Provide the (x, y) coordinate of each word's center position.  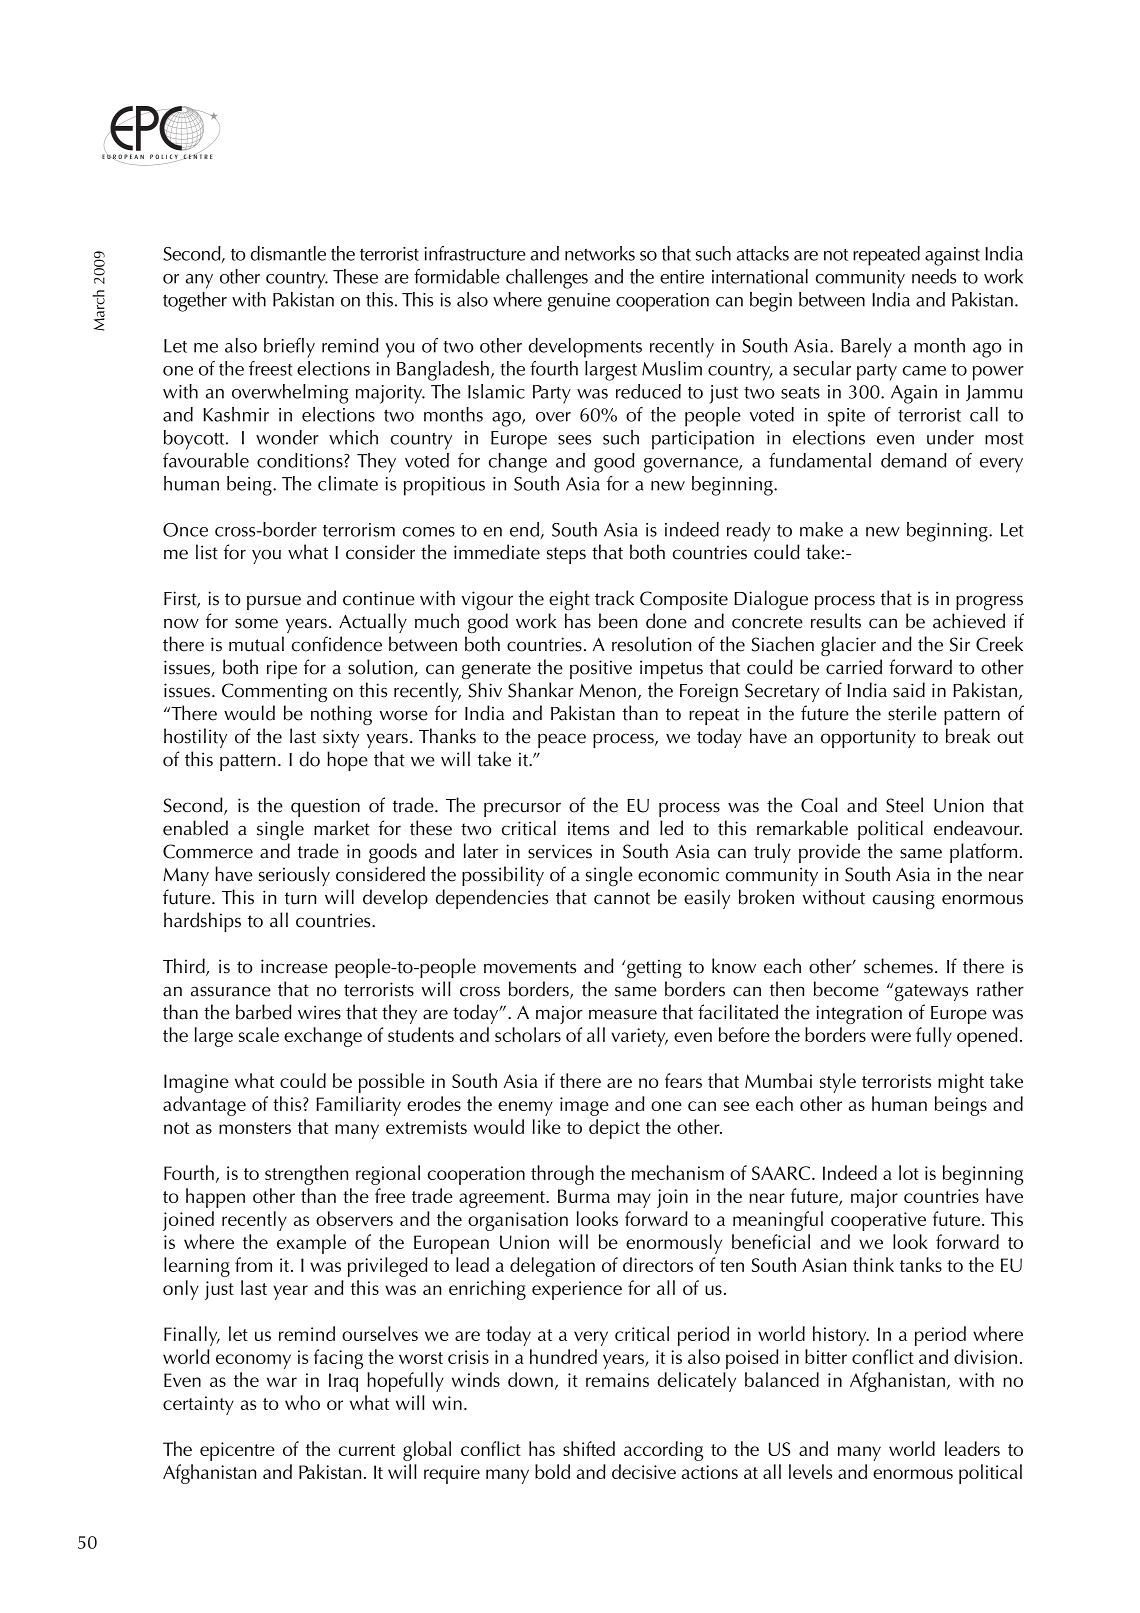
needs (934, 276)
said (909, 690)
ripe (282, 669)
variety (639, 1037)
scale (259, 1034)
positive (601, 669)
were (891, 1037)
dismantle (288, 253)
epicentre (237, 1451)
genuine (579, 302)
